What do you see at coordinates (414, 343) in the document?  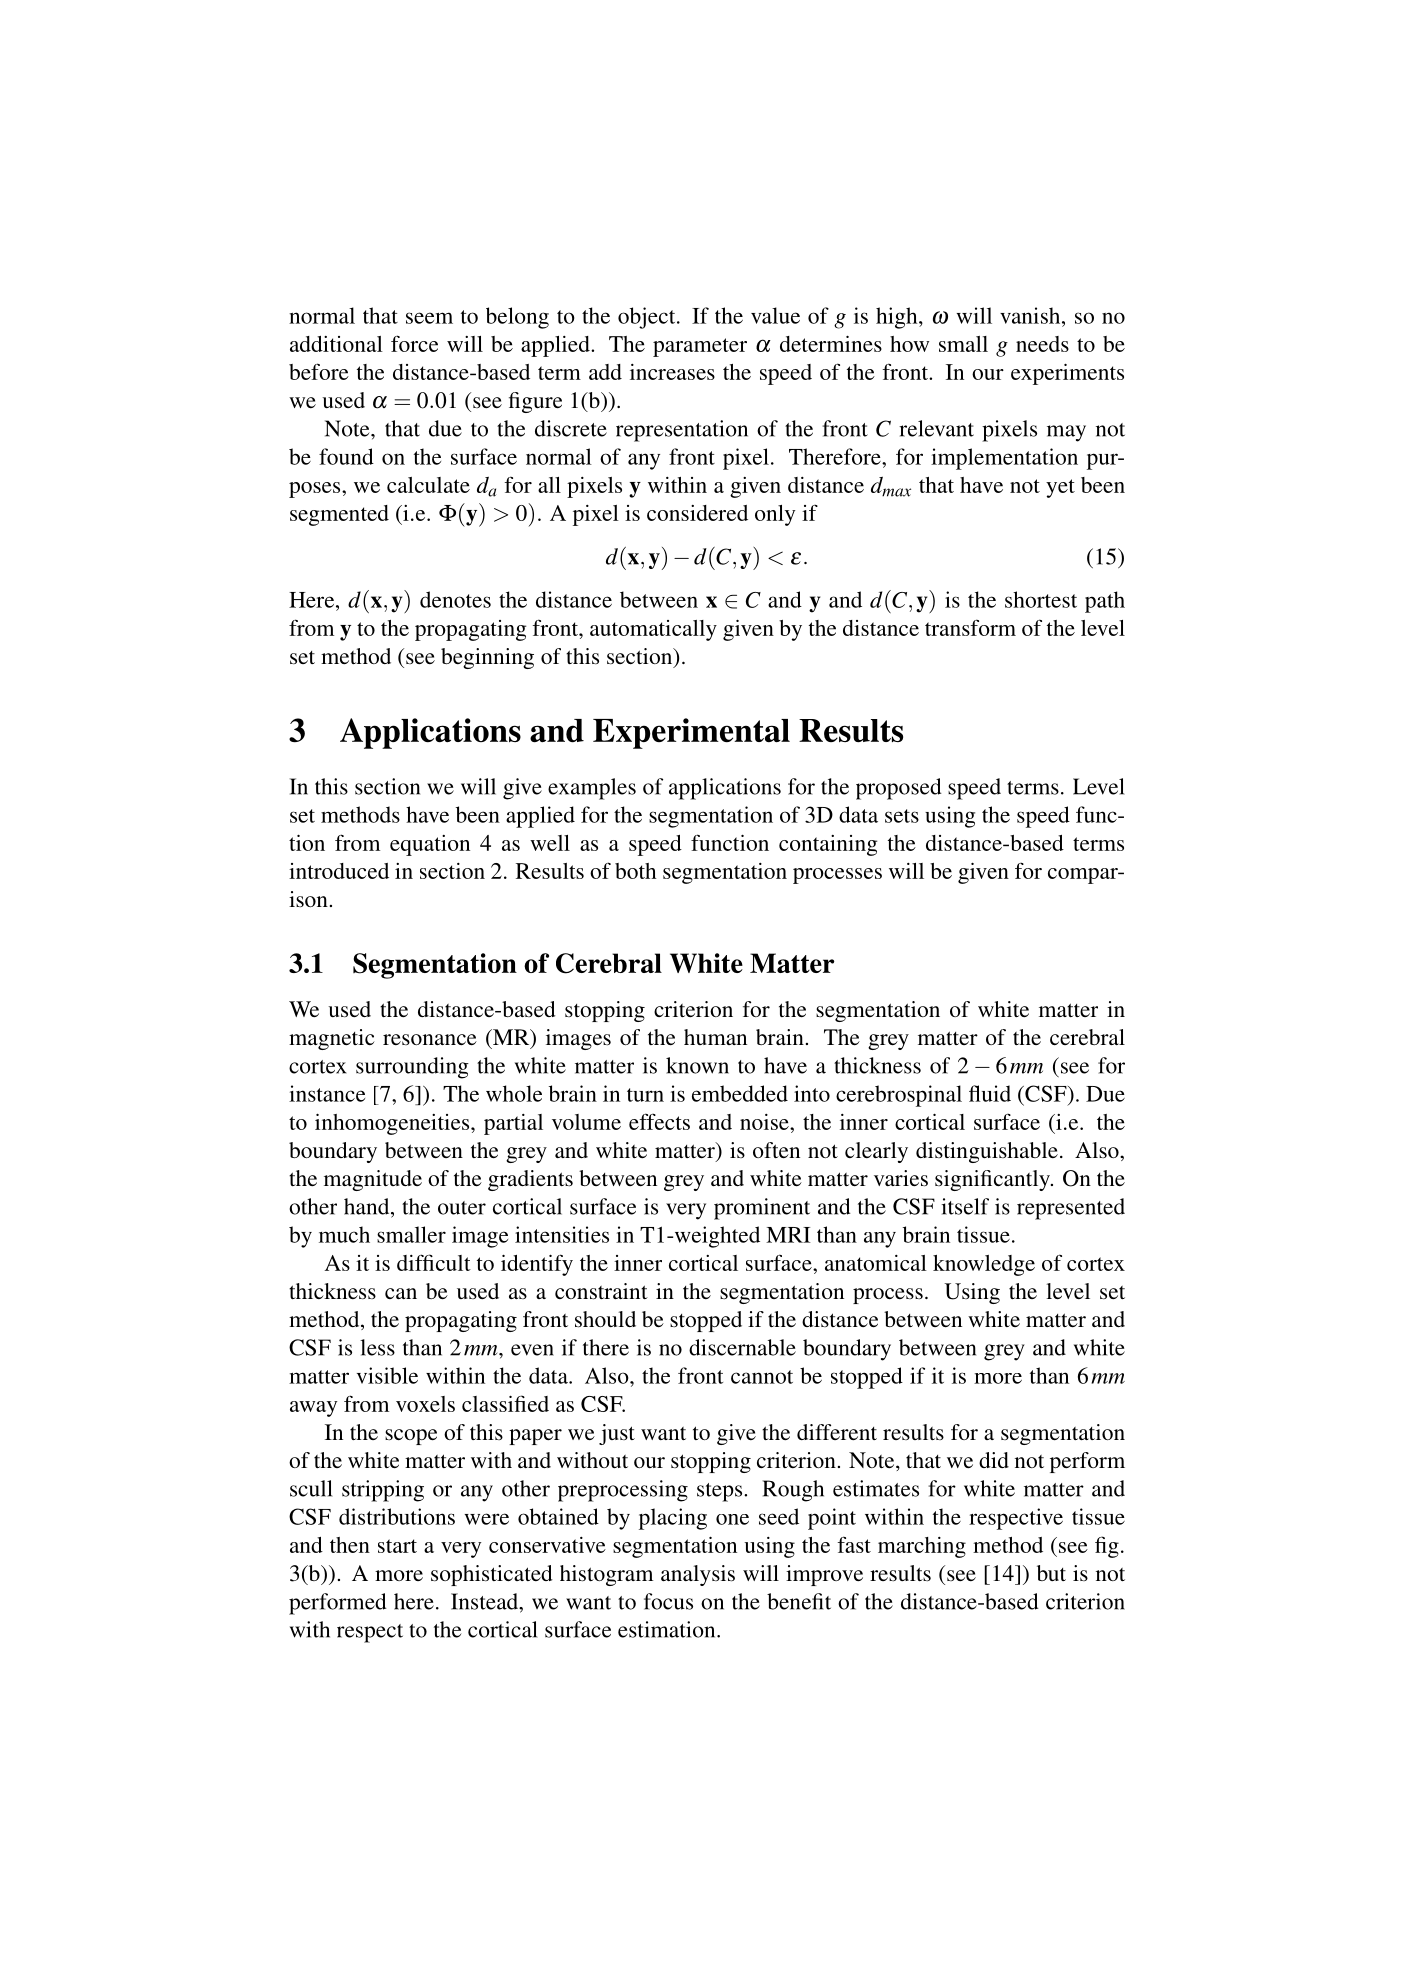 I see `force` at bounding box center [414, 343].
